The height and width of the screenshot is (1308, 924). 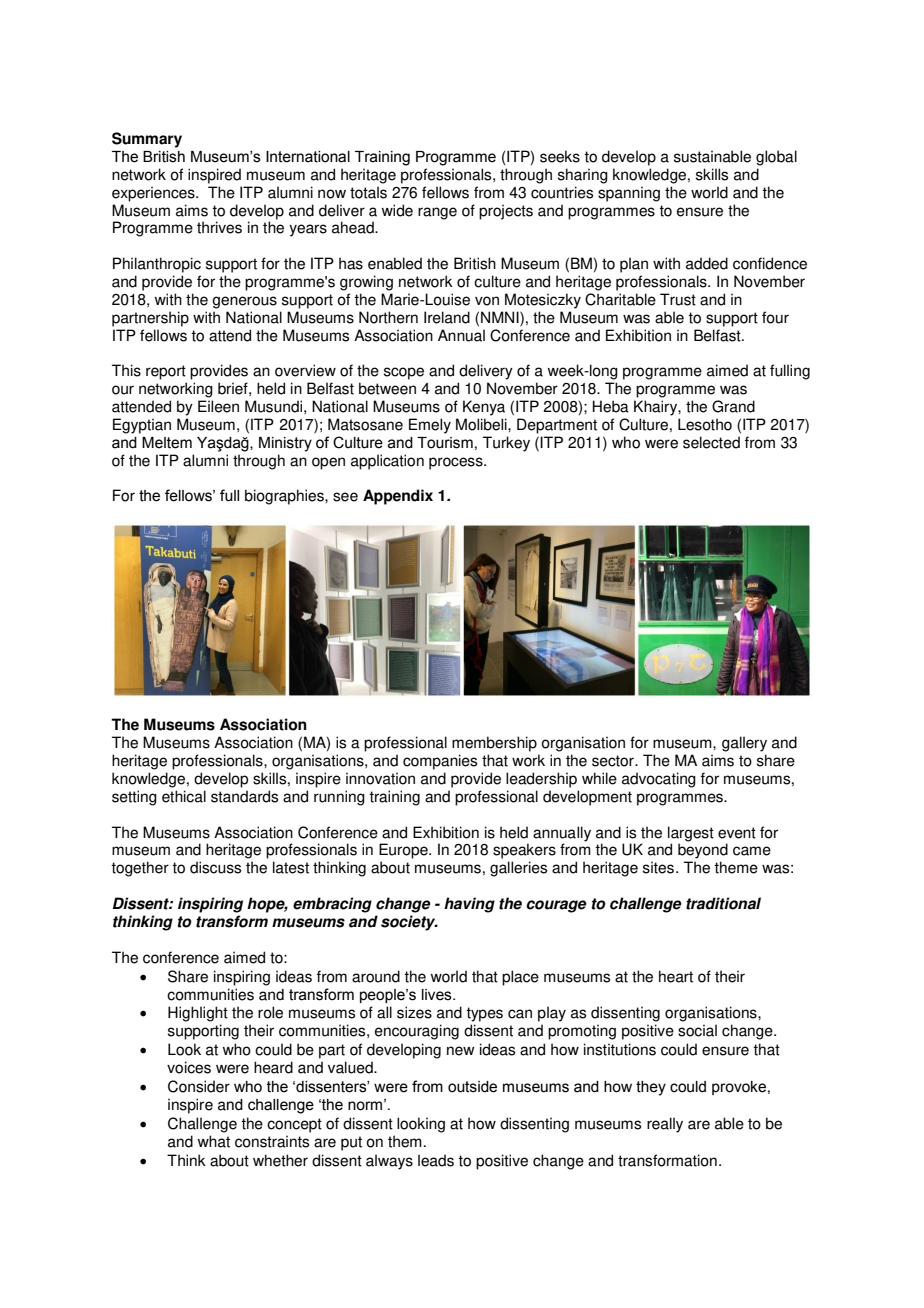 What do you see at coordinates (154, 194) in the screenshot?
I see `experiences` at bounding box center [154, 194].
